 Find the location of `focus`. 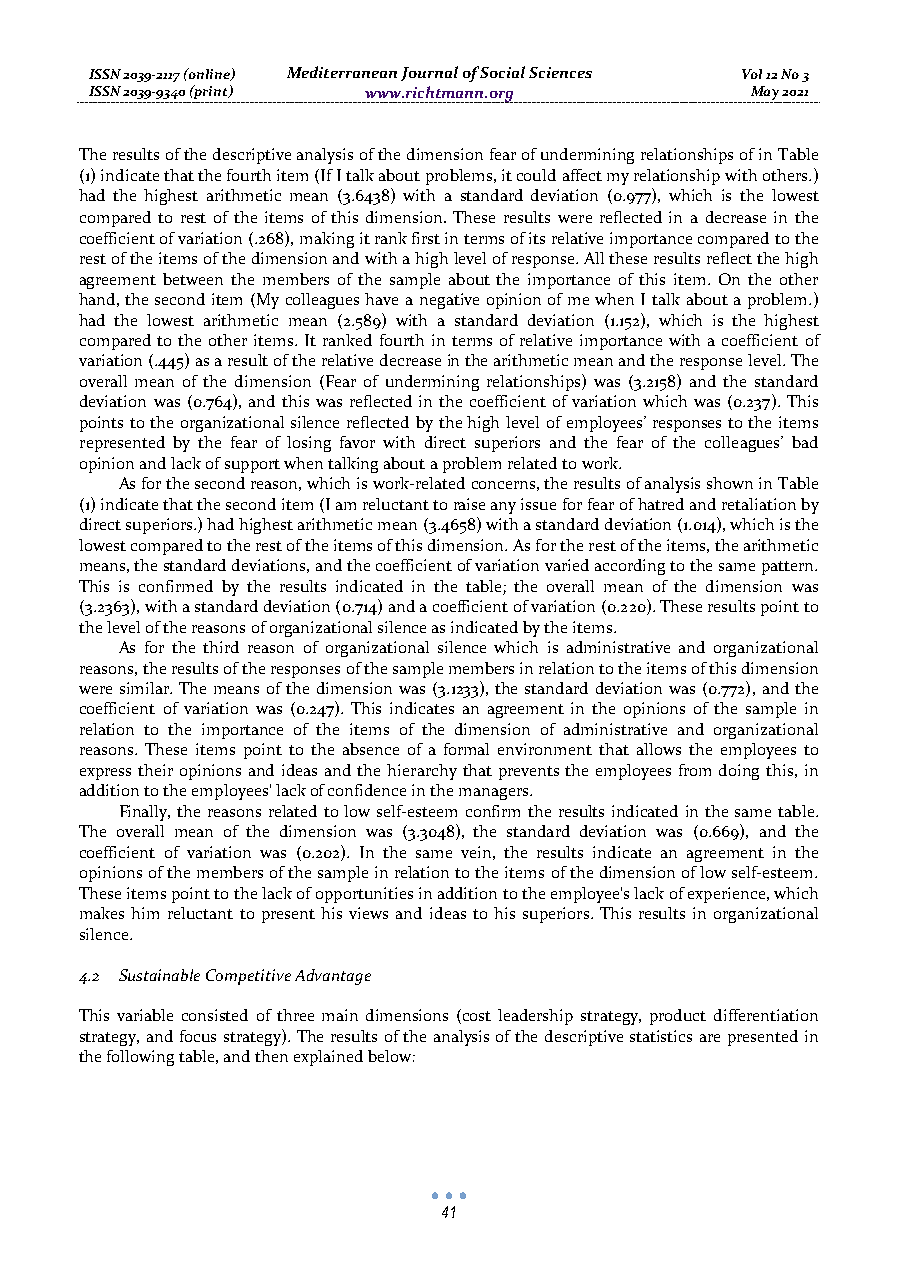

focus is located at coordinates (198, 1036).
